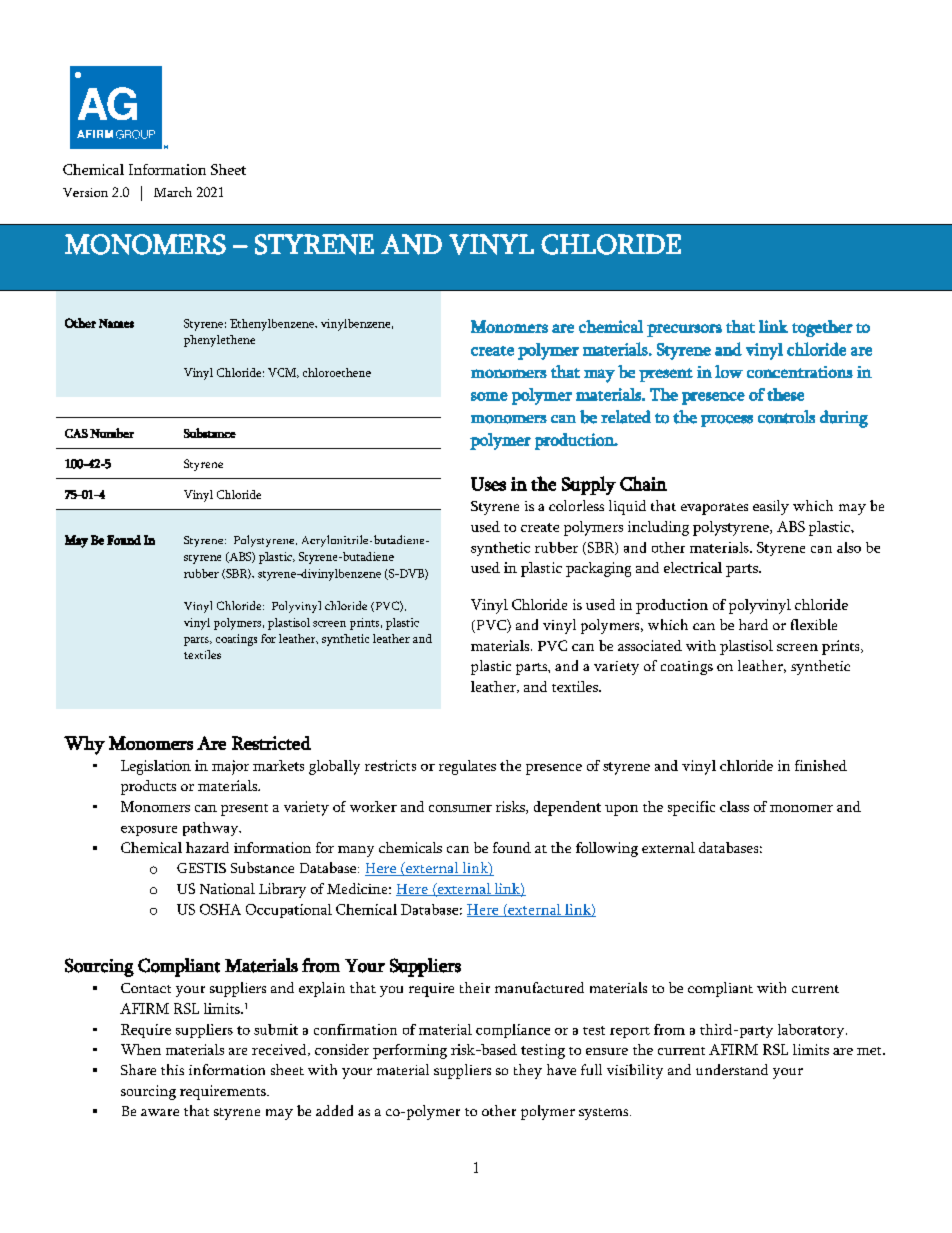 The image size is (952, 1233). Describe the element at coordinates (732, 1069) in the screenshot. I see `understand` at that location.
